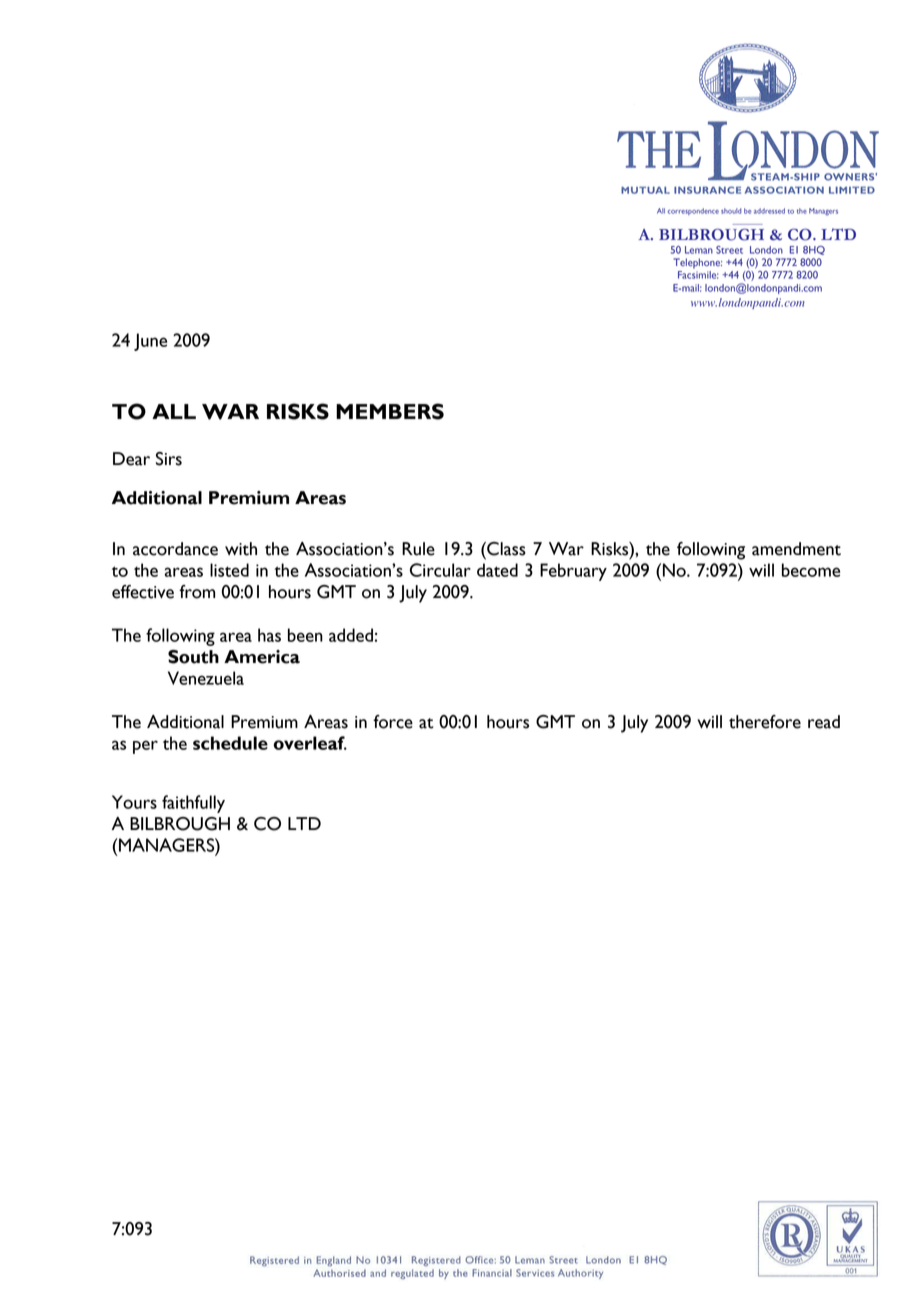 Image resolution: width=924 pixels, height=1308 pixels. What do you see at coordinates (193, 657) in the document?
I see `South` at bounding box center [193, 657].
